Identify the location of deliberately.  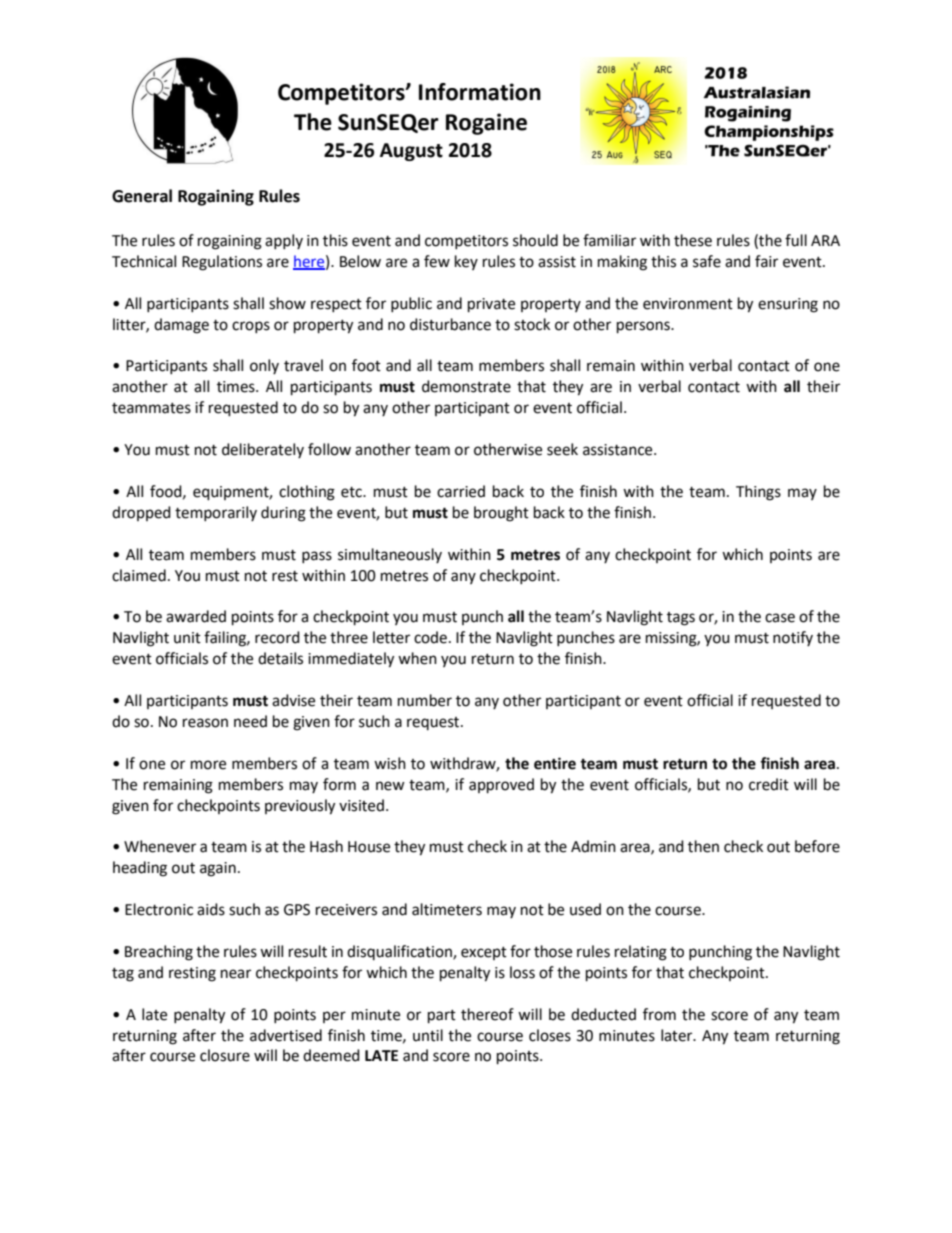
(263, 450).
